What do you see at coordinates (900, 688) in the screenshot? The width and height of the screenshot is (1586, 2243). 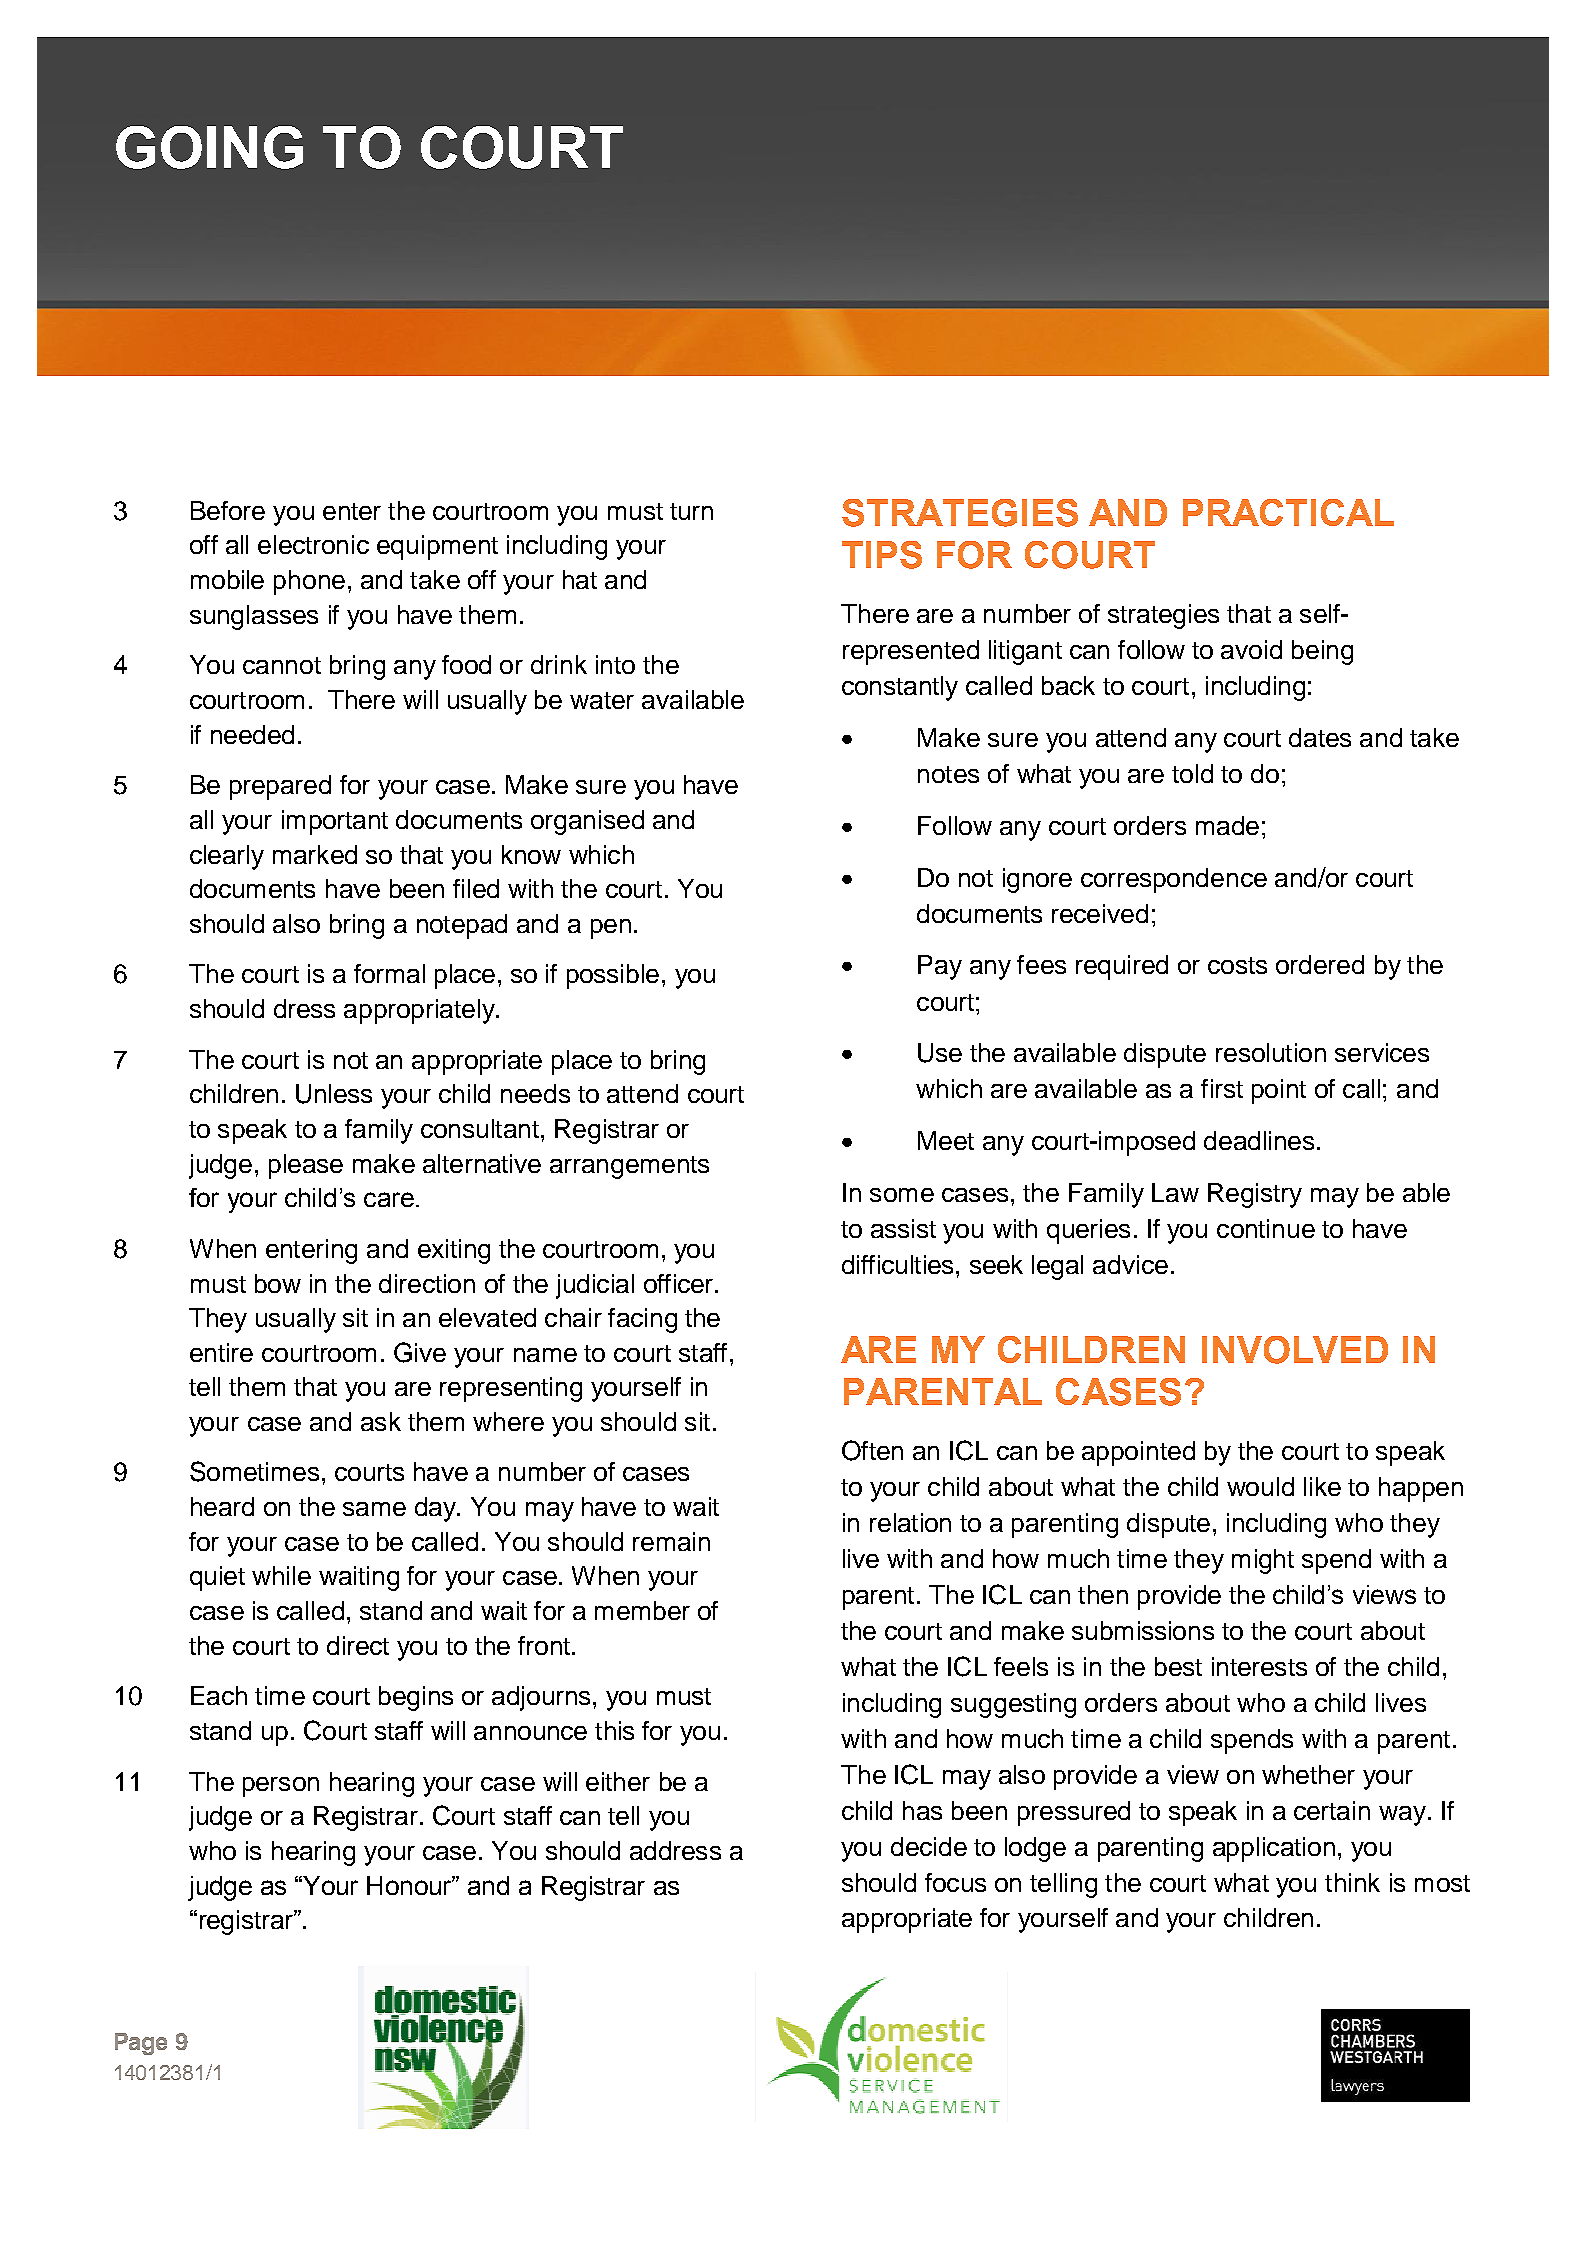 I see `constantly` at bounding box center [900, 688].
